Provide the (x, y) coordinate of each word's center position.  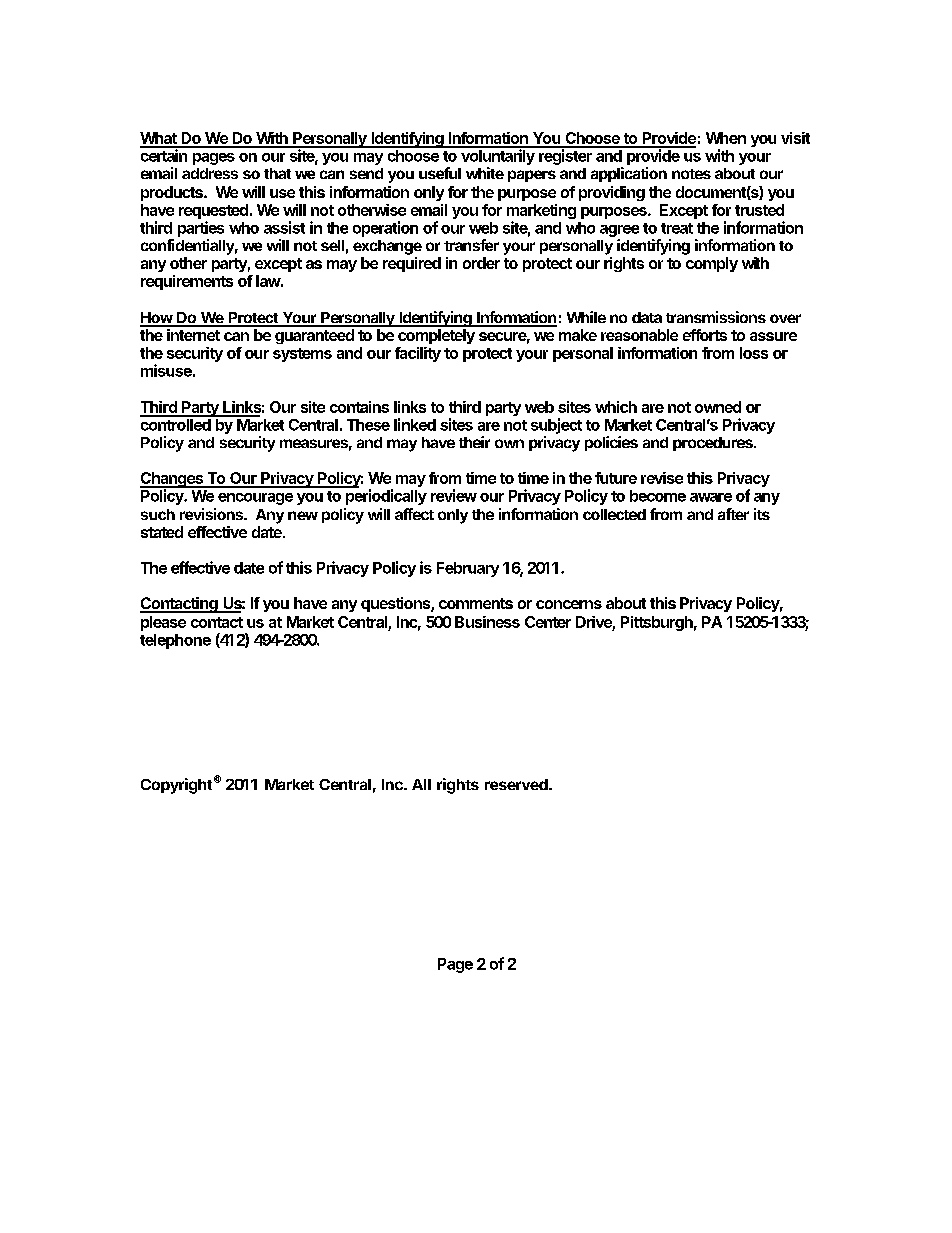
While (586, 317)
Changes (172, 481)
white (485, 173)
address (210, 173)
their (474, 442)
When (726, 138)
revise (662, 478)
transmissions (716, 317)
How (157, 319)
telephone (175, 641)
